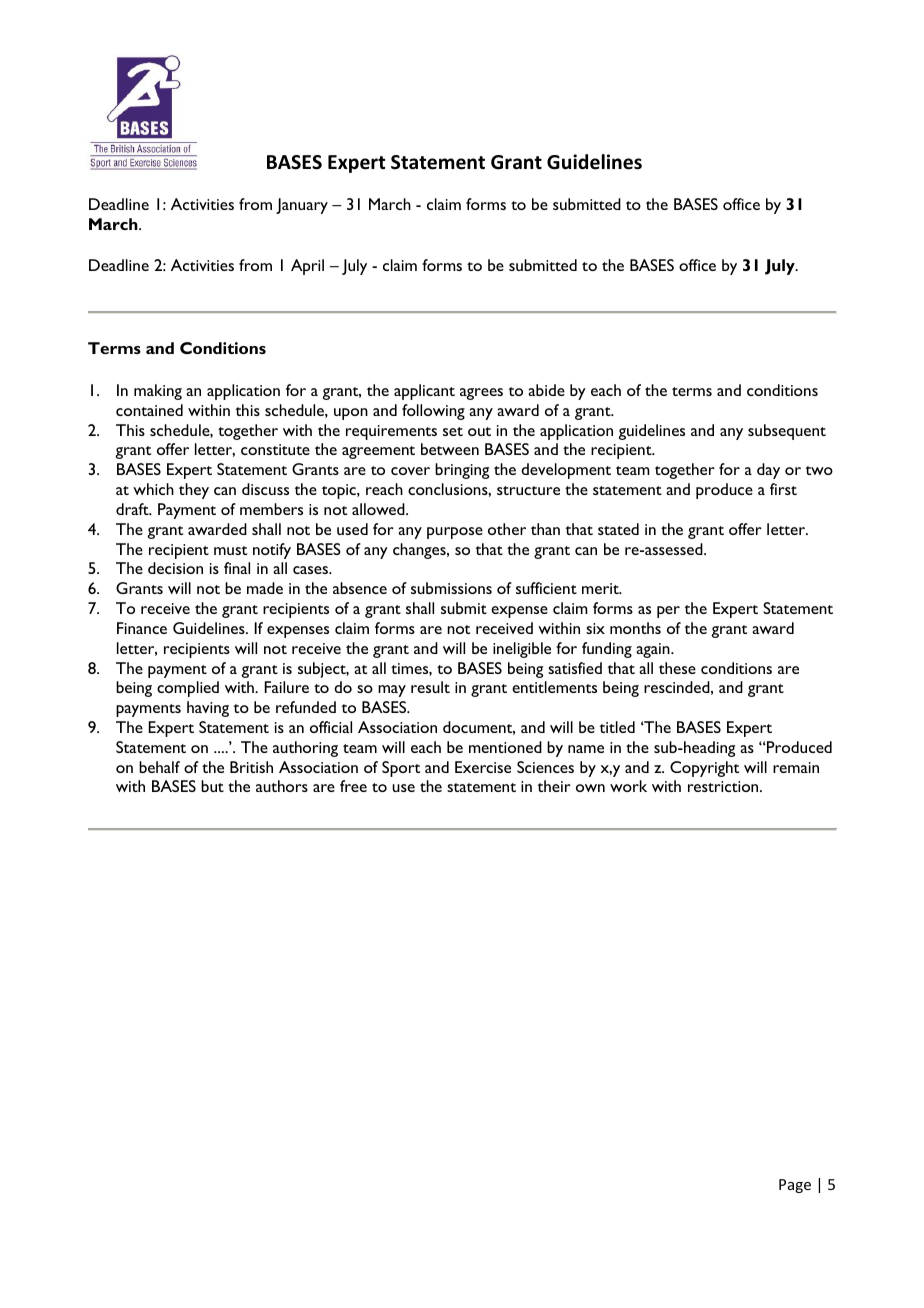 The image size is (924, 1308). What do you see at coordinates (455, 533) in the page?
I see `purpose` at bounding box center [455, 533].
